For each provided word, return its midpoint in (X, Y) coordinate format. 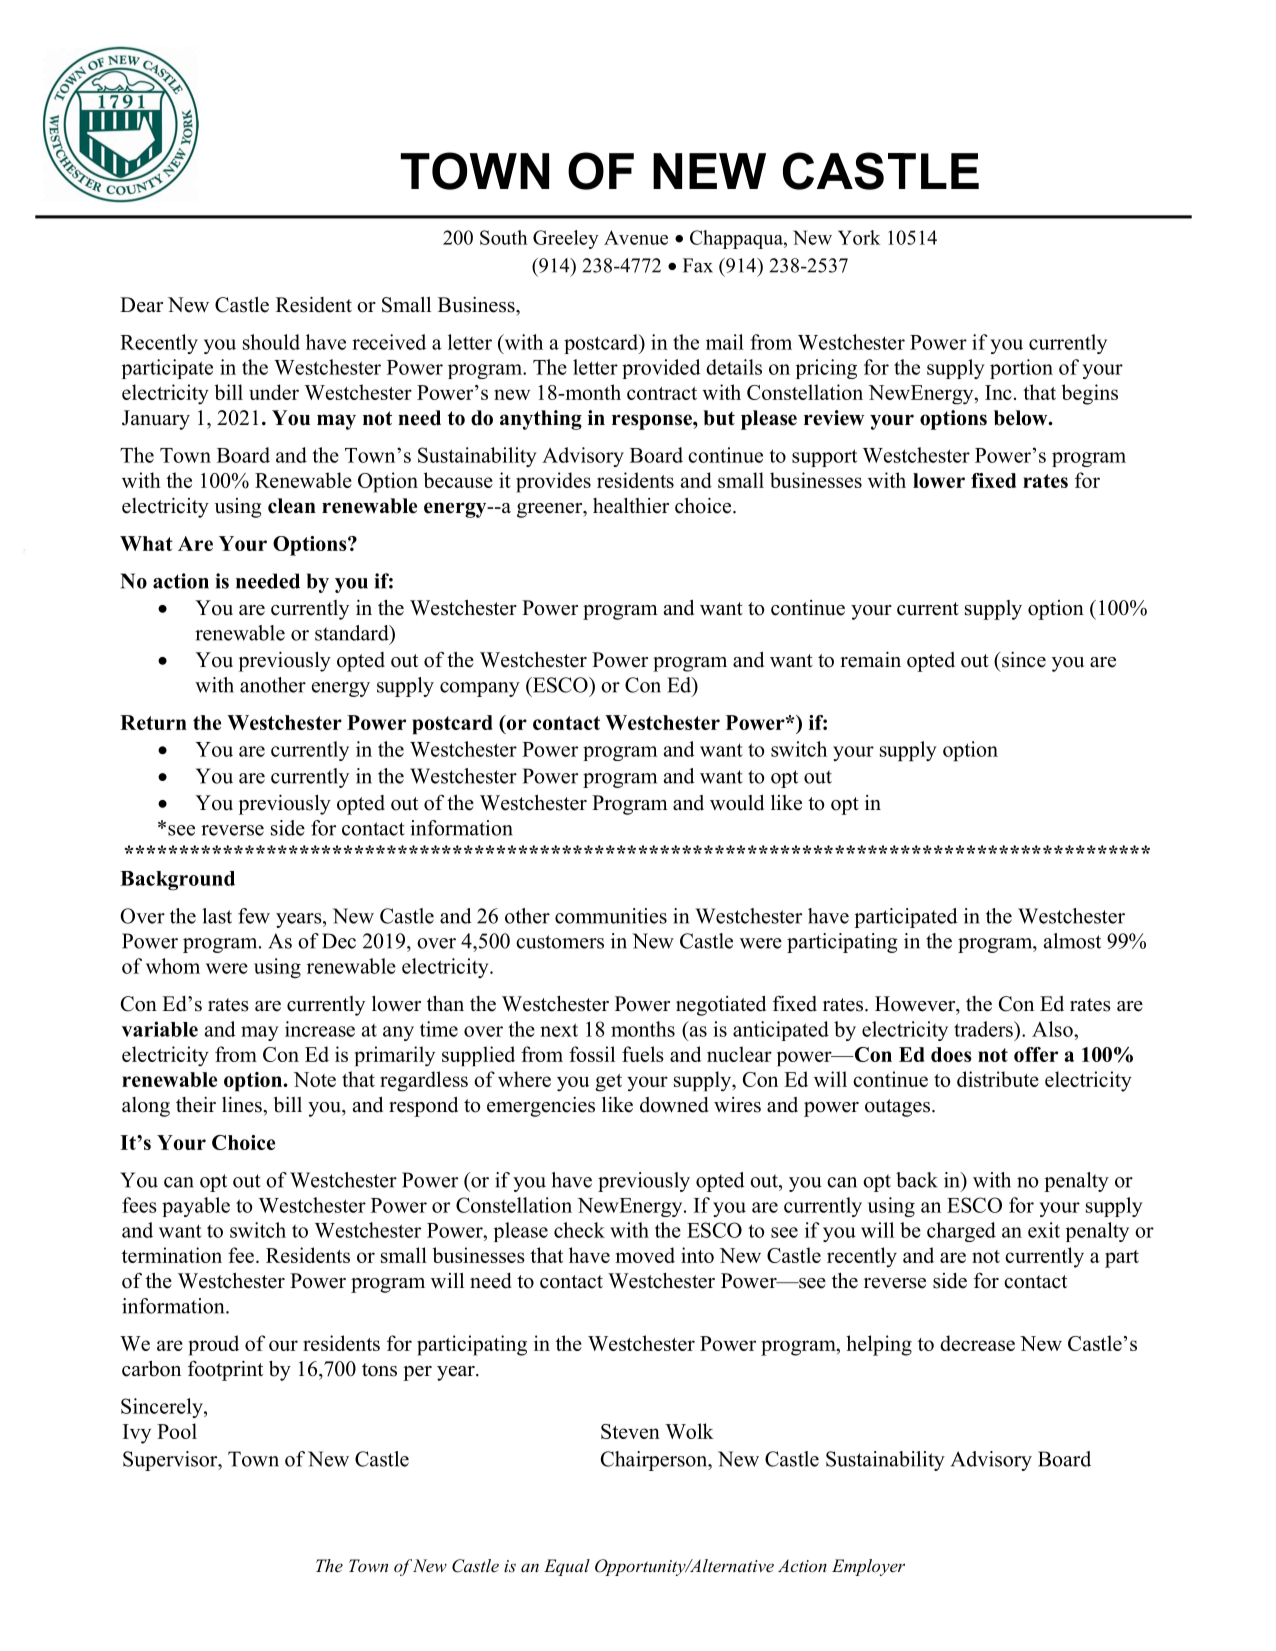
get (608, 1082)
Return (153, 722)
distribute (998, 1079)
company (480, 689)
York (859, 237)
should (271, 342)
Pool (177, 1431)
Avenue (636, 237)
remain (870, 659)
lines (243, 1104)
